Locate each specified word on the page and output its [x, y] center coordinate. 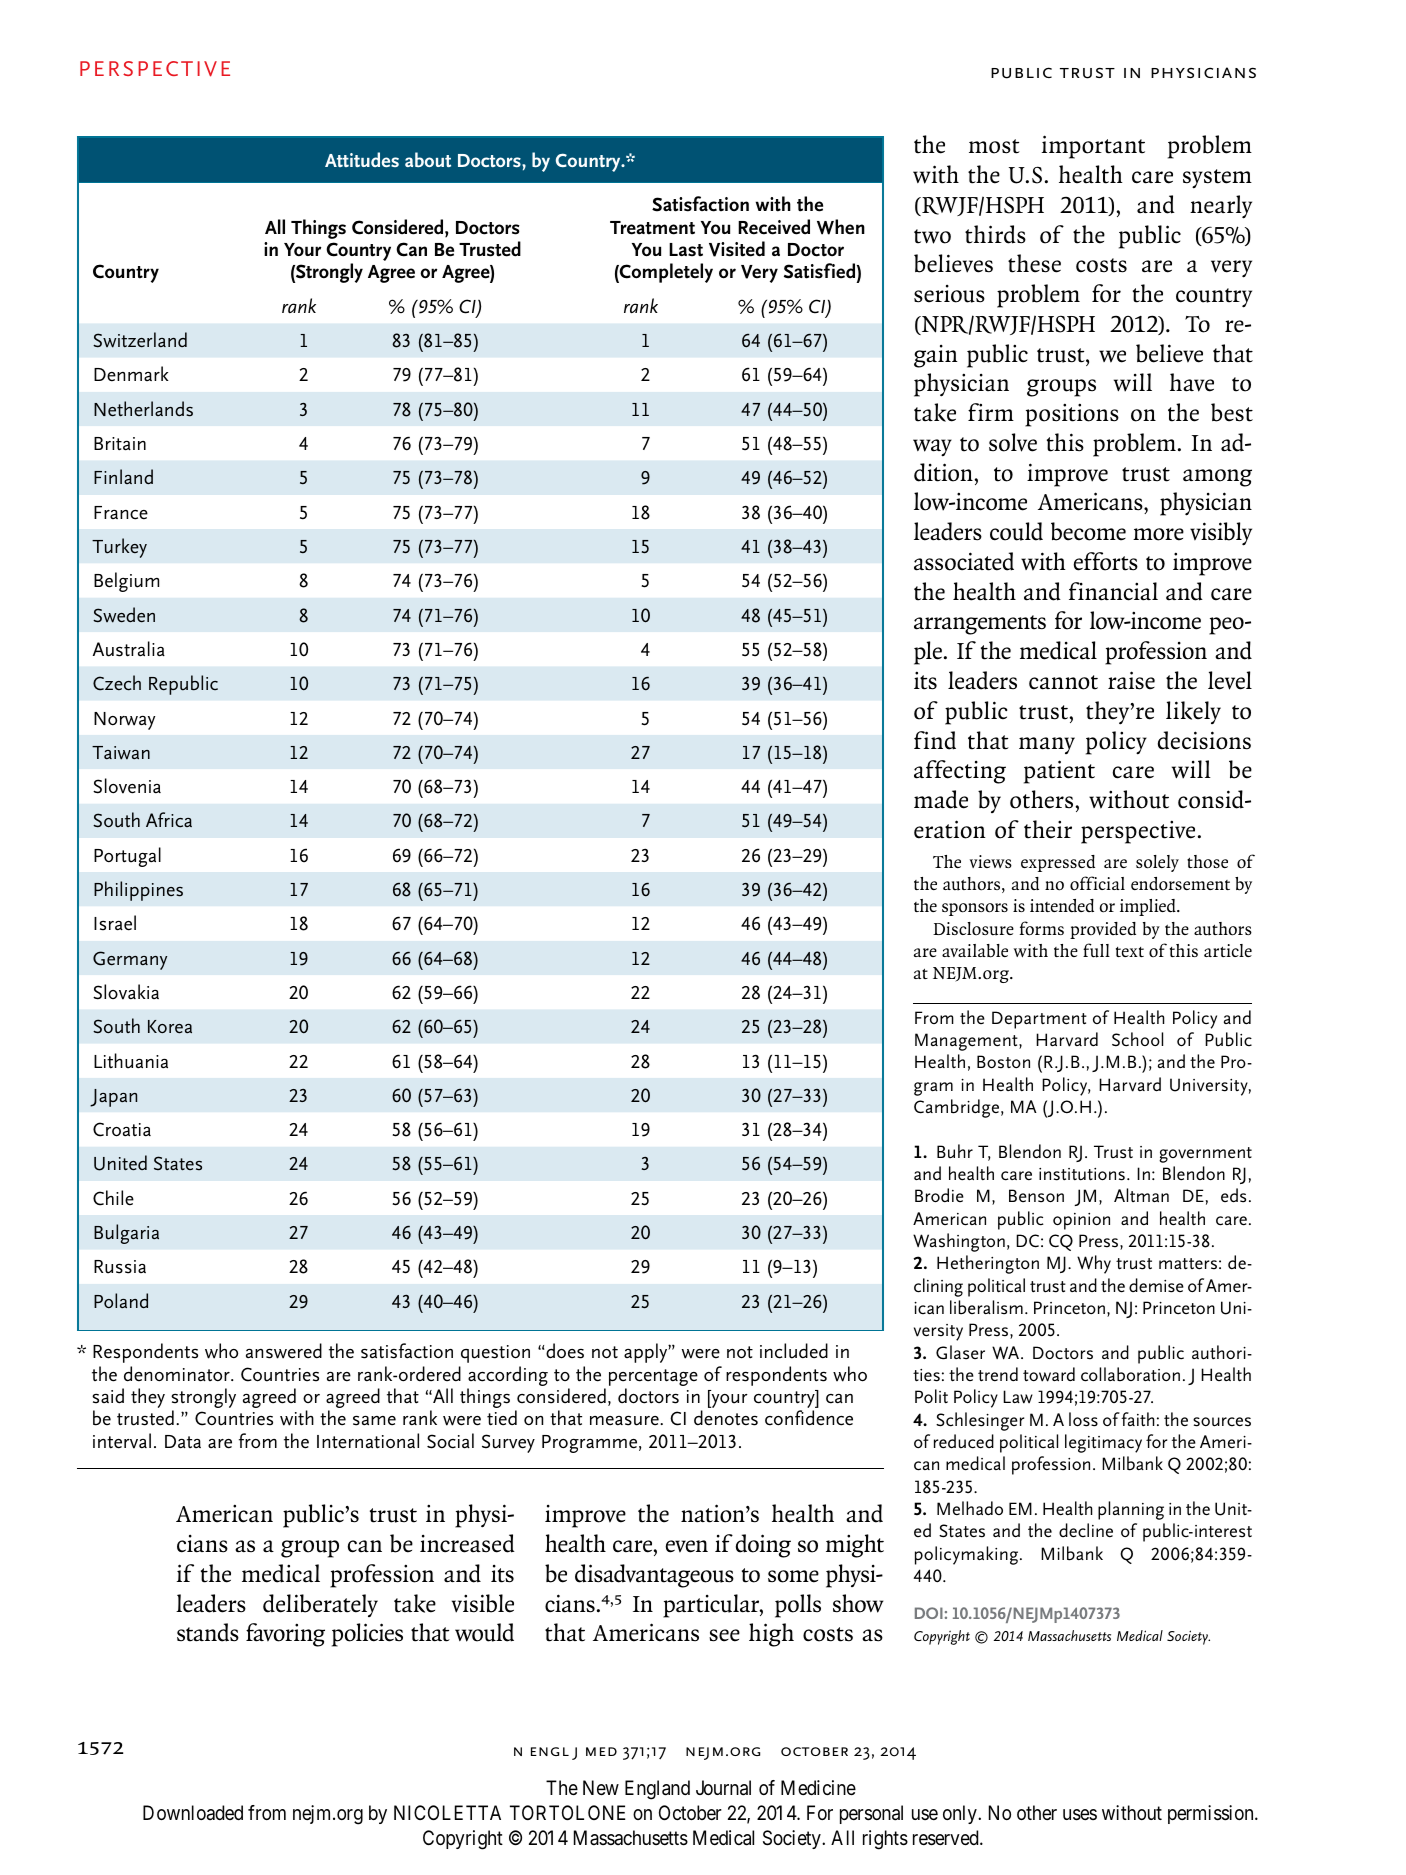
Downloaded [193, 1812]
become [1088, 531]
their [1048, 829]
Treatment [652, 228]
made [941, 799]
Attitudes [362, 159]
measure [625, 1420]
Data [183, 1442]
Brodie [939, 1195]
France [121, 513]
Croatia [122, 1129]
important [1093, 147]
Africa [169, 820]
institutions [1082, 1174]
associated [964, 561]
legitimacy [1103, 1443]
